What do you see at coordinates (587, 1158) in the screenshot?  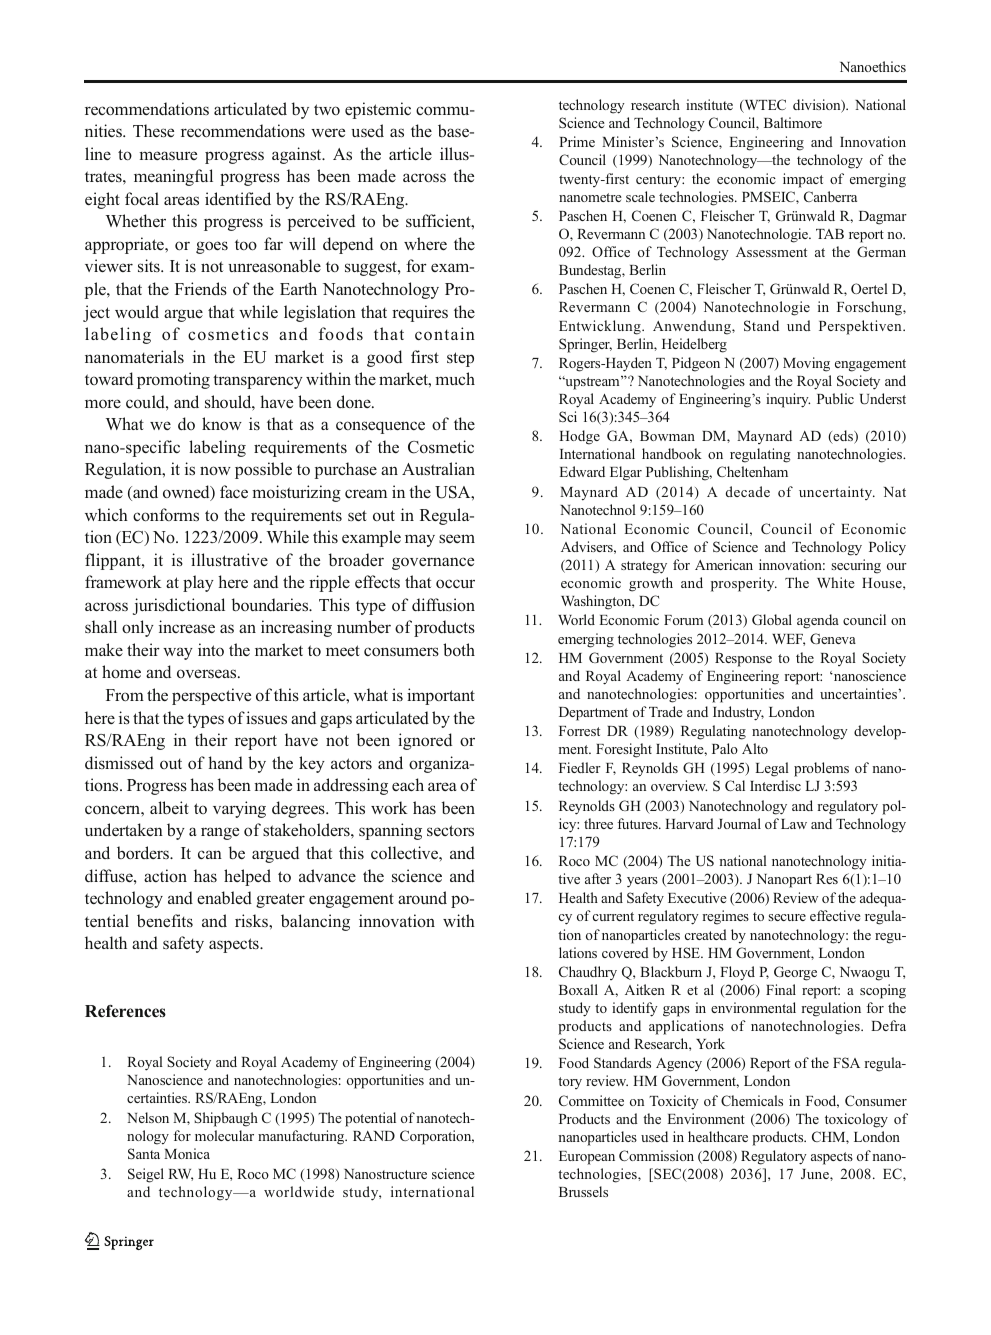 I see `European` at bounding box center [587, 1158].
